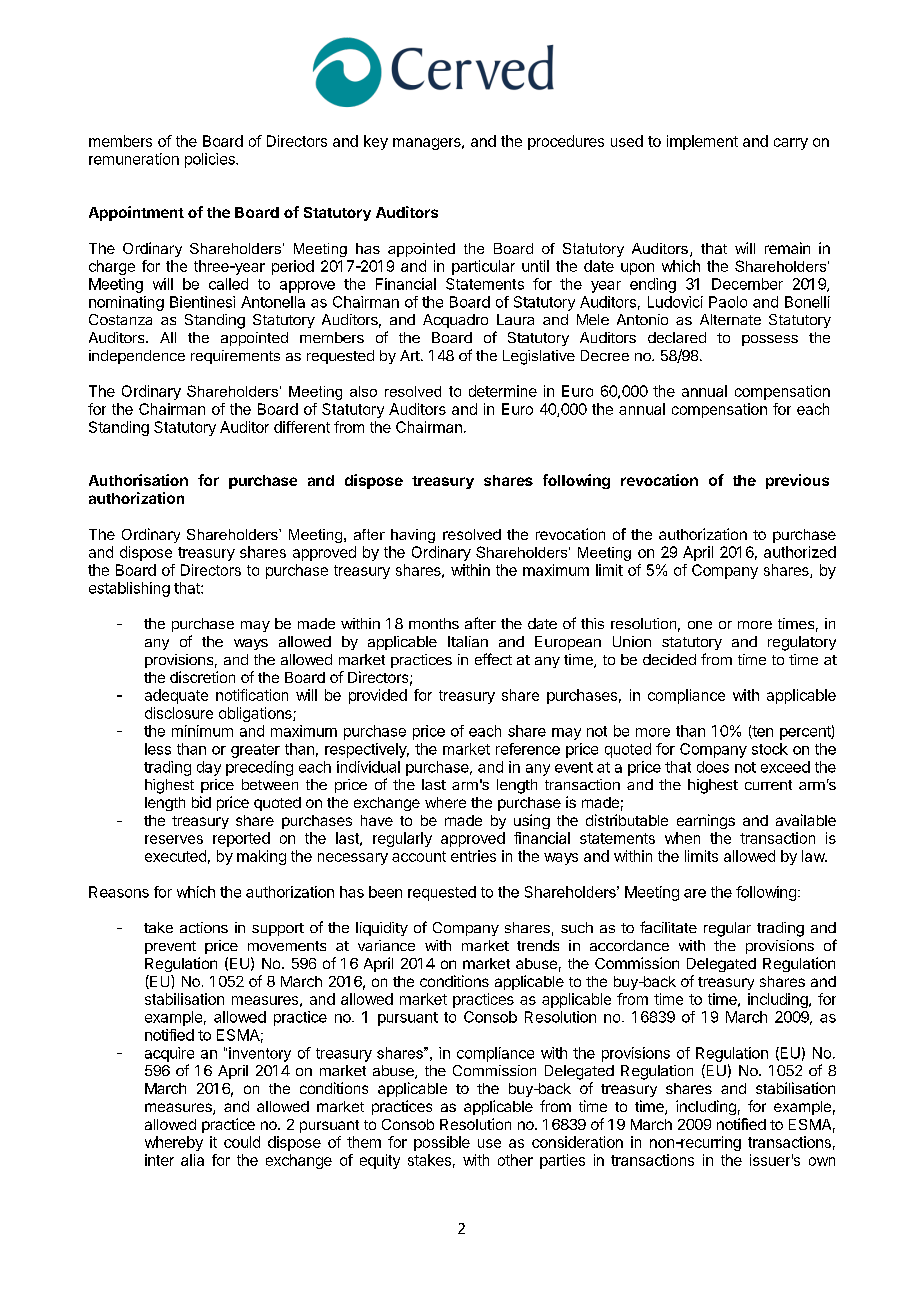 This screenshot has height=1309, width=924. What do you see at coordinates (706, 821) in the screenshot?
I see `earnings` at bounding box center [706, 821].
